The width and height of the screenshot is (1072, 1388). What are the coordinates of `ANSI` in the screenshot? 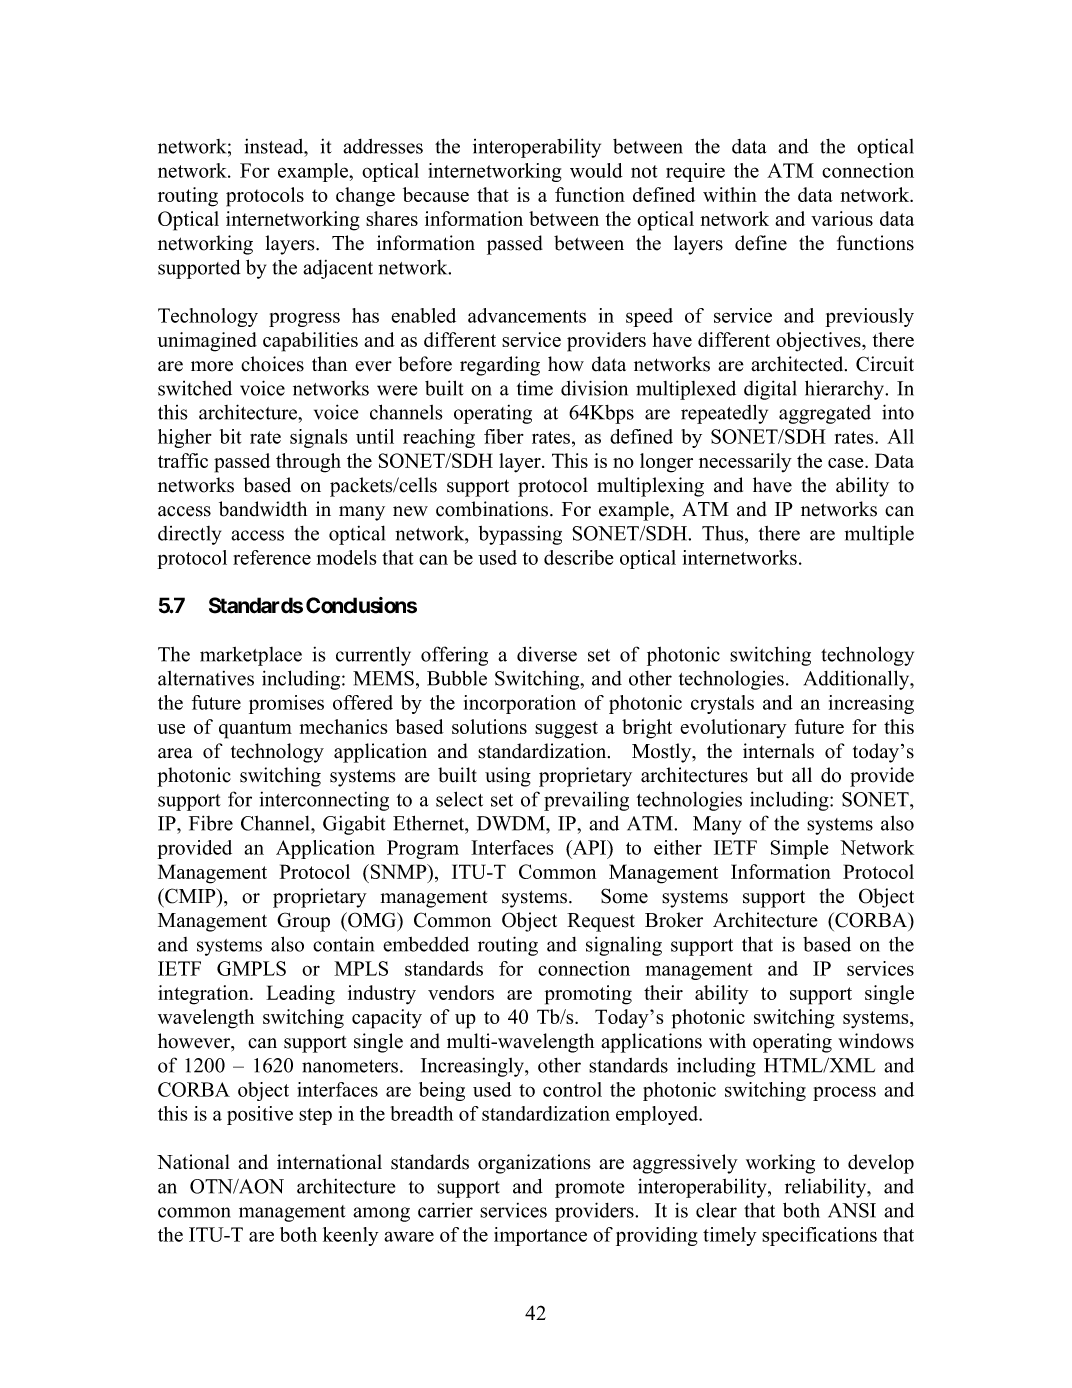 It's located at (852, 1210).
